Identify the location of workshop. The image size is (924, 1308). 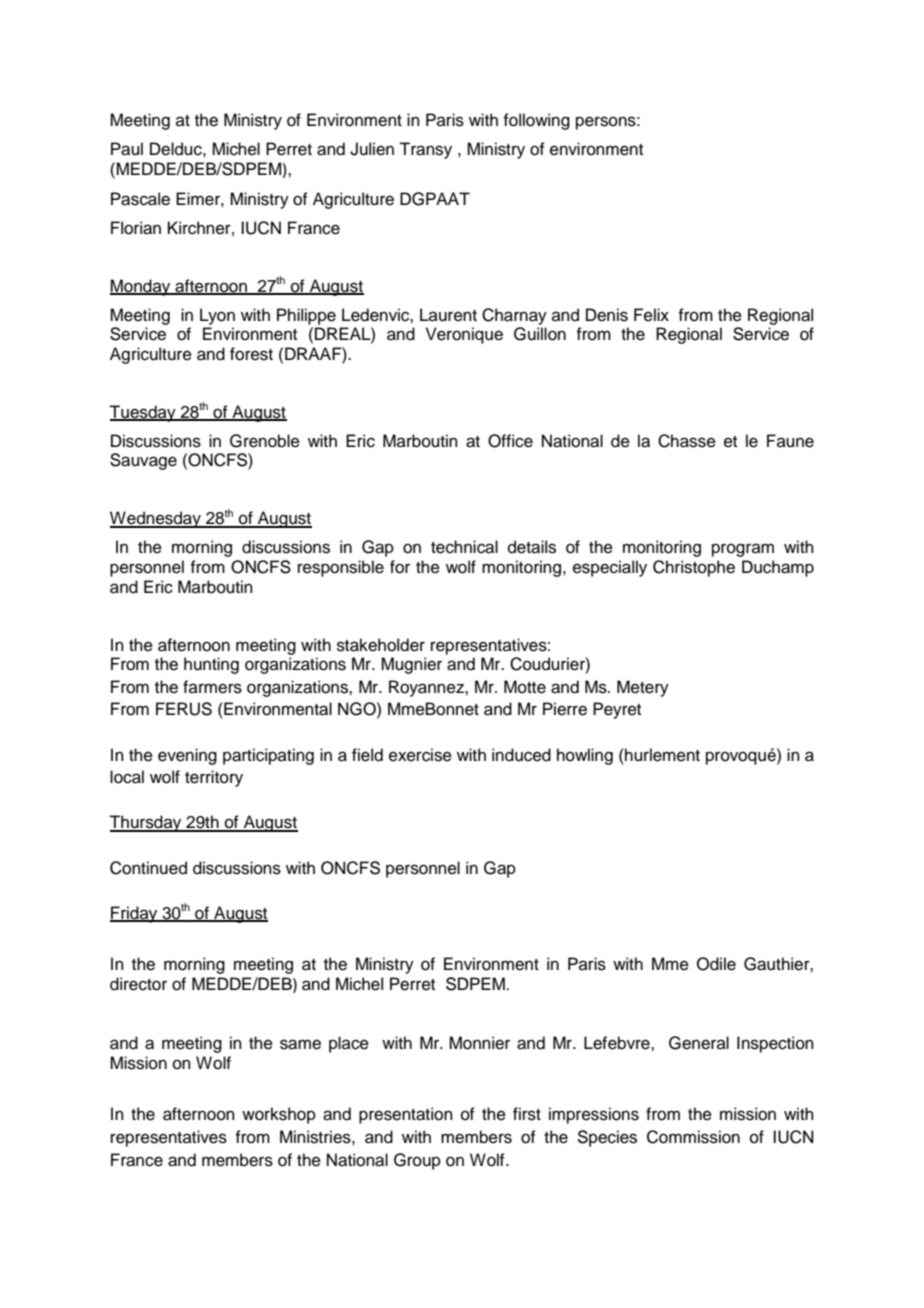
(279, 1115).
